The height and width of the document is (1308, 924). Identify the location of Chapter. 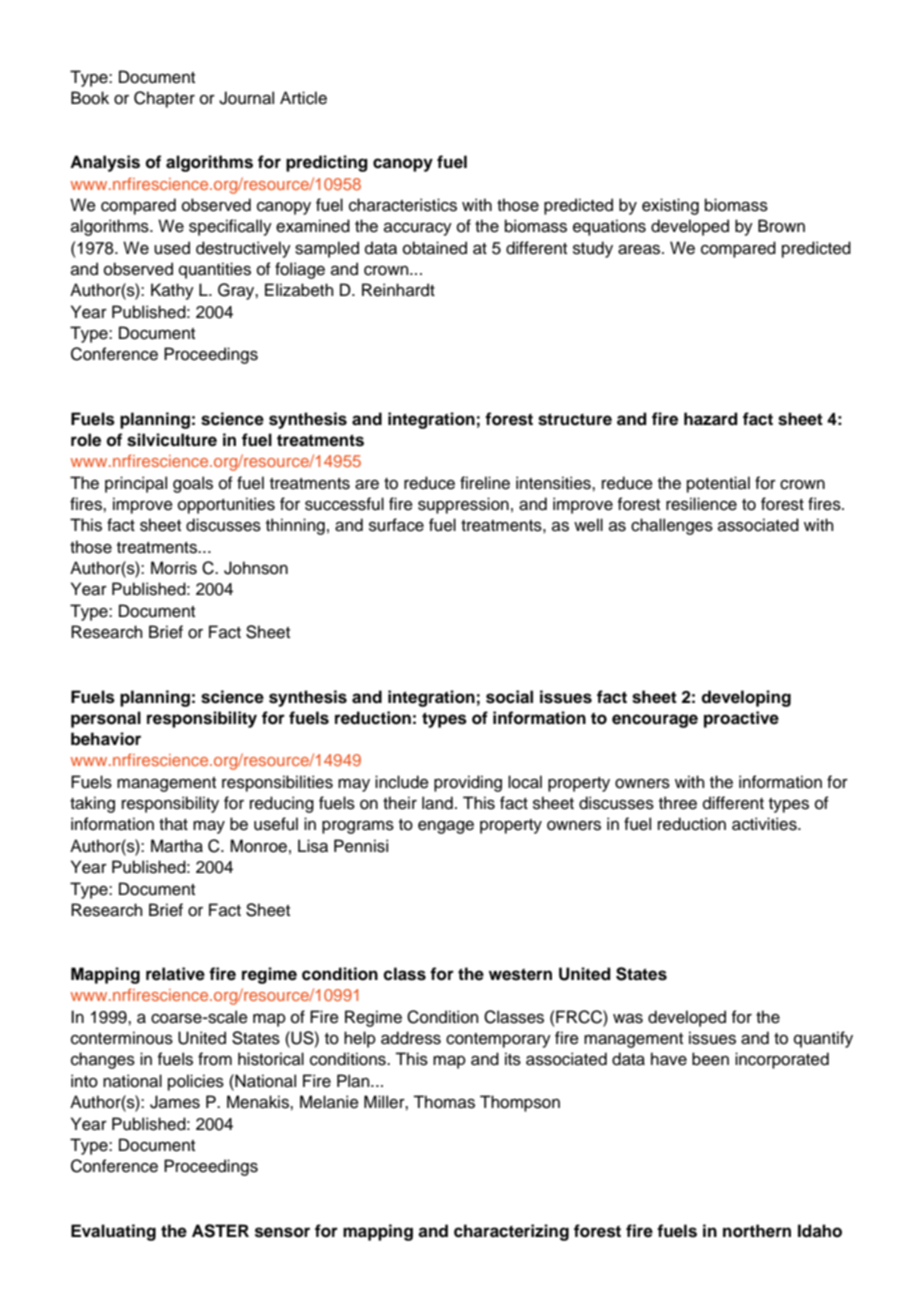
(164, 99).
